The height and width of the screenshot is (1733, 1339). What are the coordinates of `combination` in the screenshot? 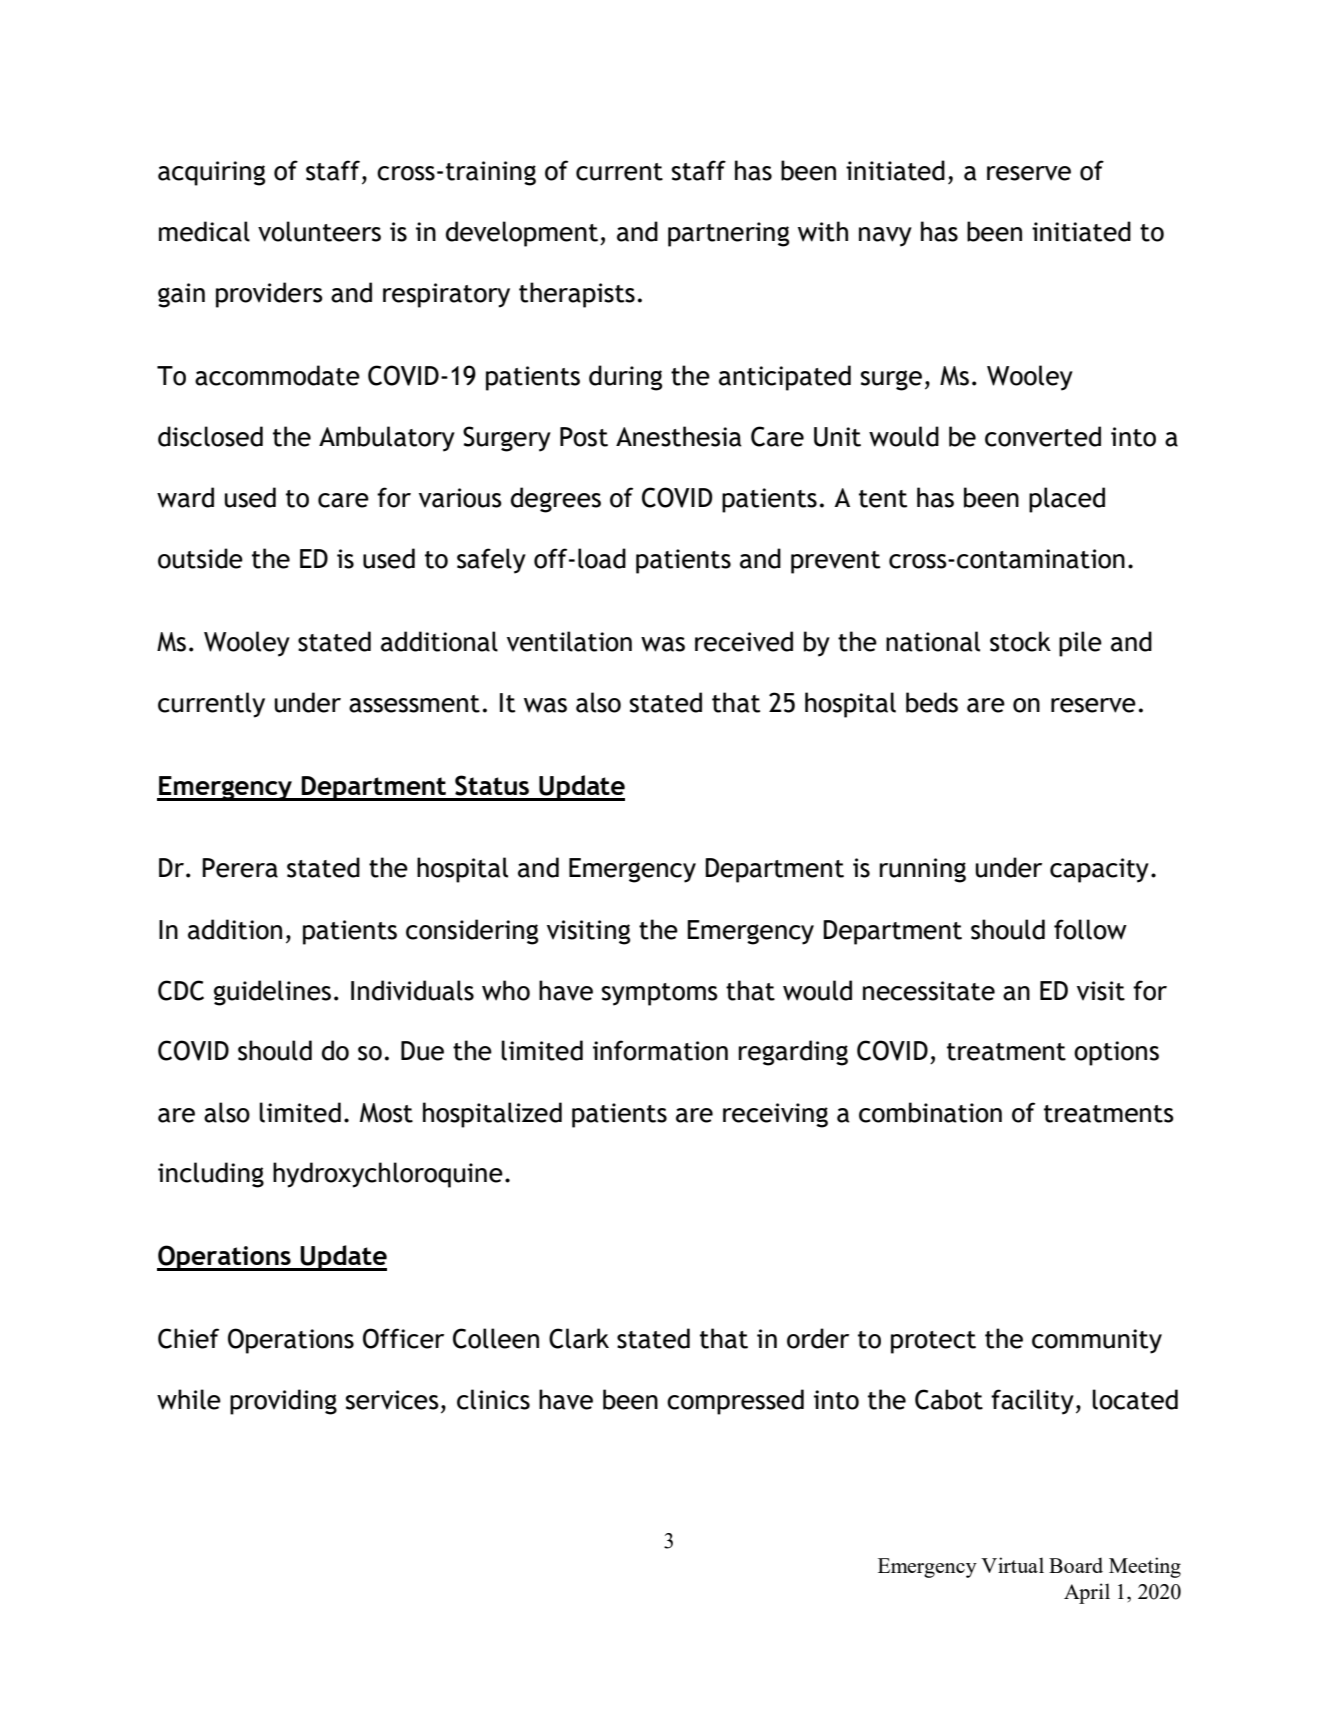 It's located at (930, 1112).
